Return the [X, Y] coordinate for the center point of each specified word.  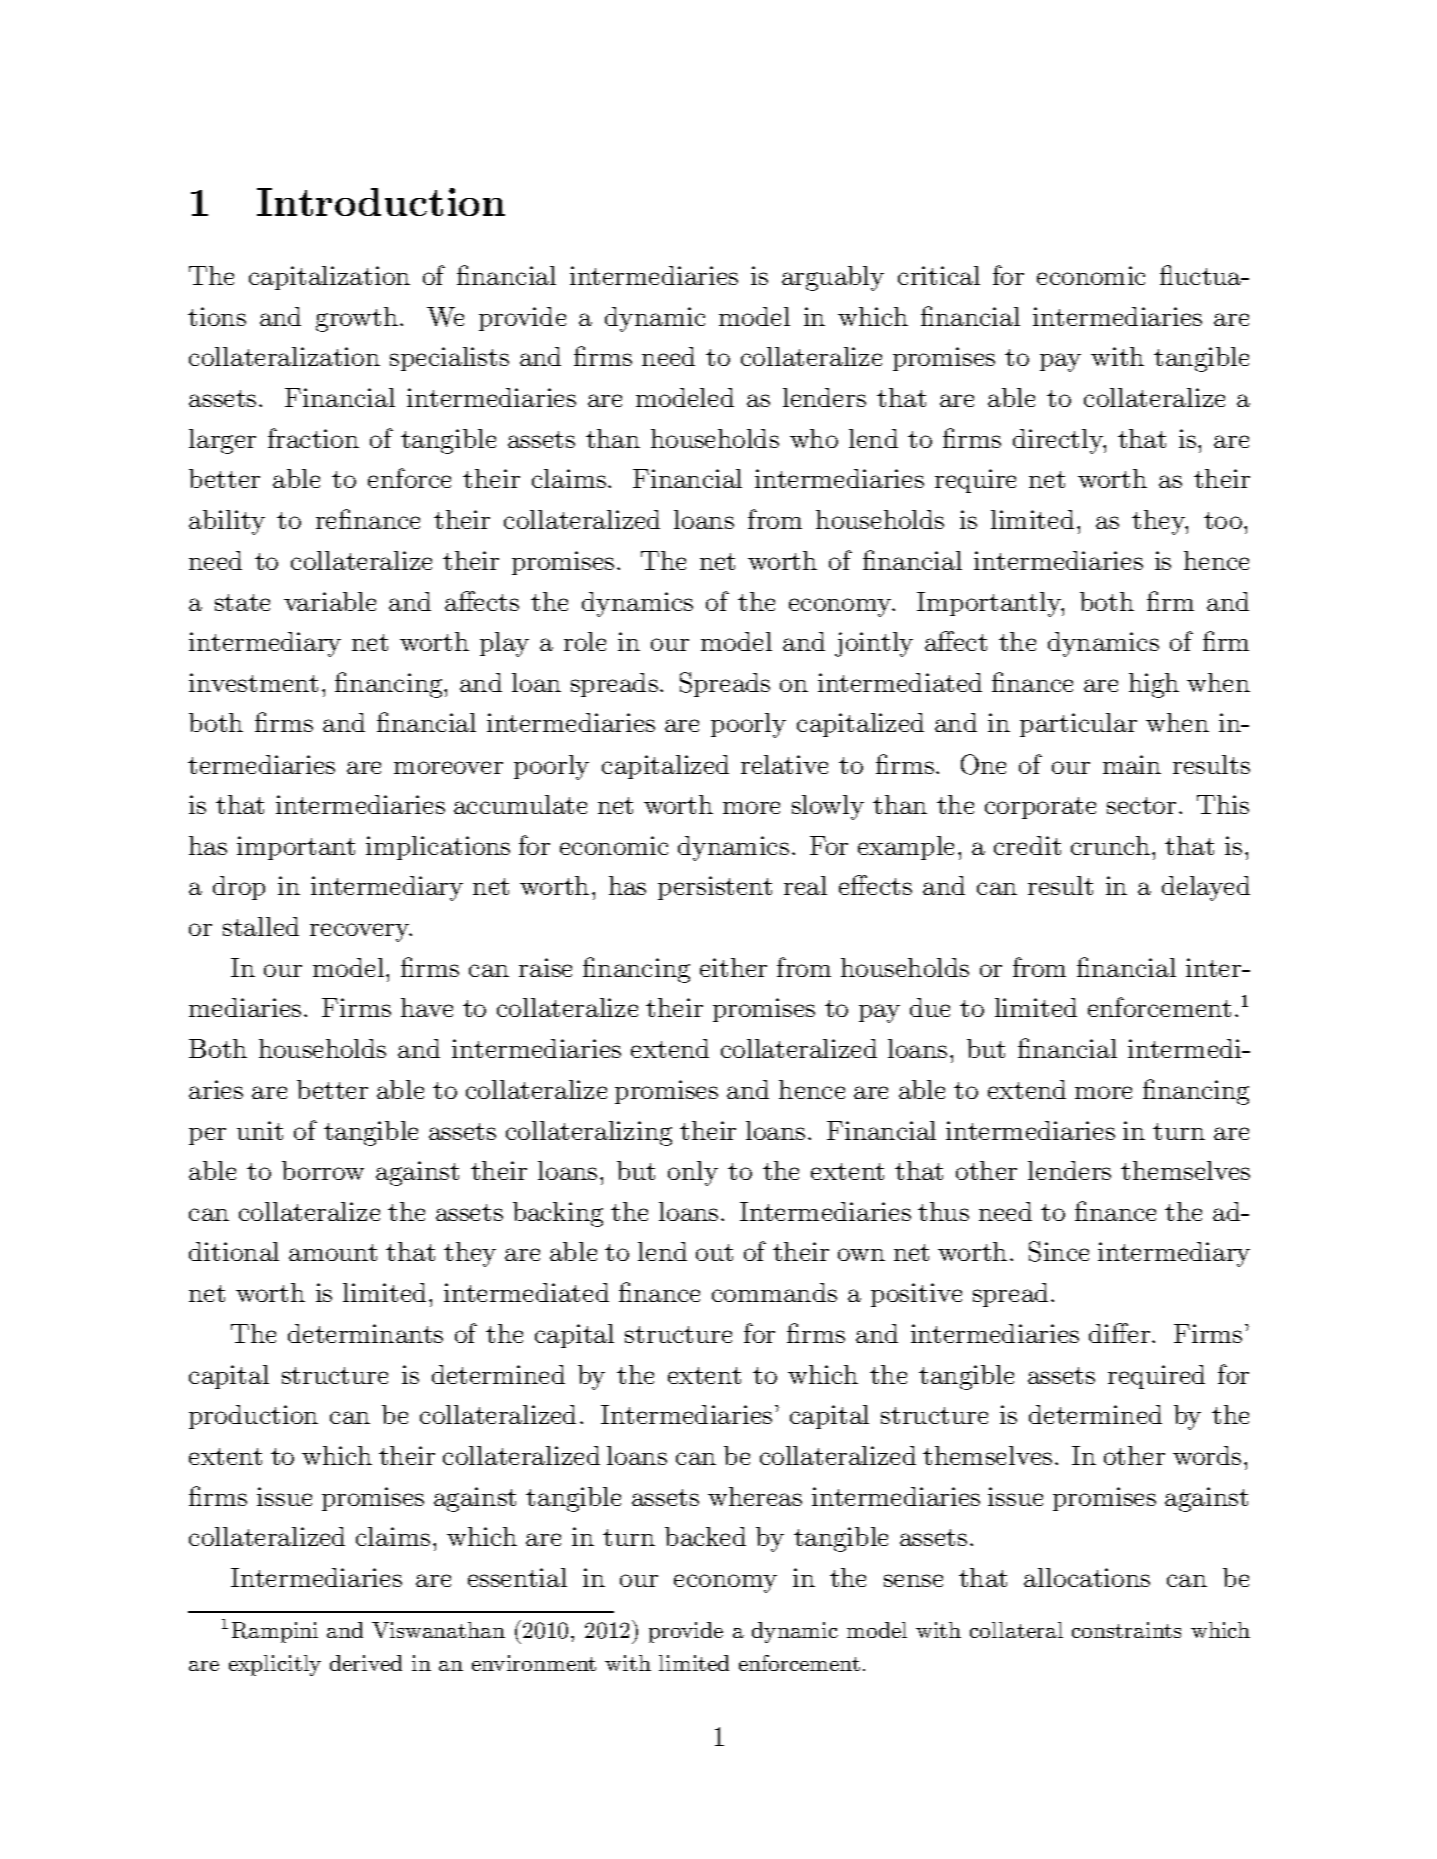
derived [366, 1663]
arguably [833, 278]
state [242, 602]
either [733, 967]
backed [705, 1536]
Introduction [381, 202]
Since [1059, 1251]
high [1154, 685]
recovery [361, 932]
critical [939, 275]
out [714, 1252]
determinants [365, 1333]
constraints [1126, 1630]
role [585, 641]
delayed [1206, 888]
